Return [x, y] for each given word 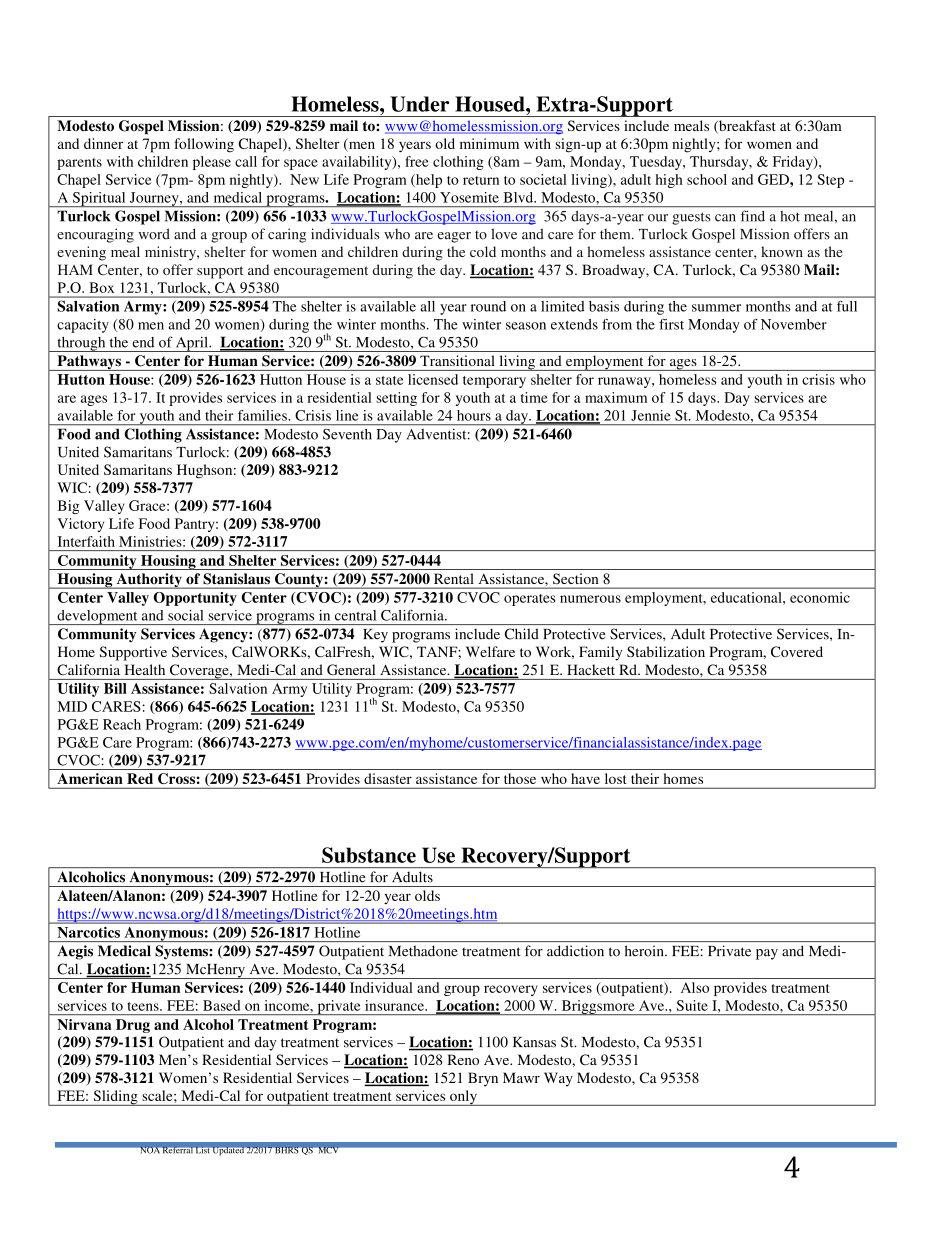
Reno [463, 1059]
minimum [489, 143]
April [192, 344]
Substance [369, 855]
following [204, 145]
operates [530, 600]
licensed [433, 379]
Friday [794, 163]
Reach [122, 724]
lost [615, 778]
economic [820, 597]
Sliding [115, 1098]
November [794, 324]
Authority [149, 581]
